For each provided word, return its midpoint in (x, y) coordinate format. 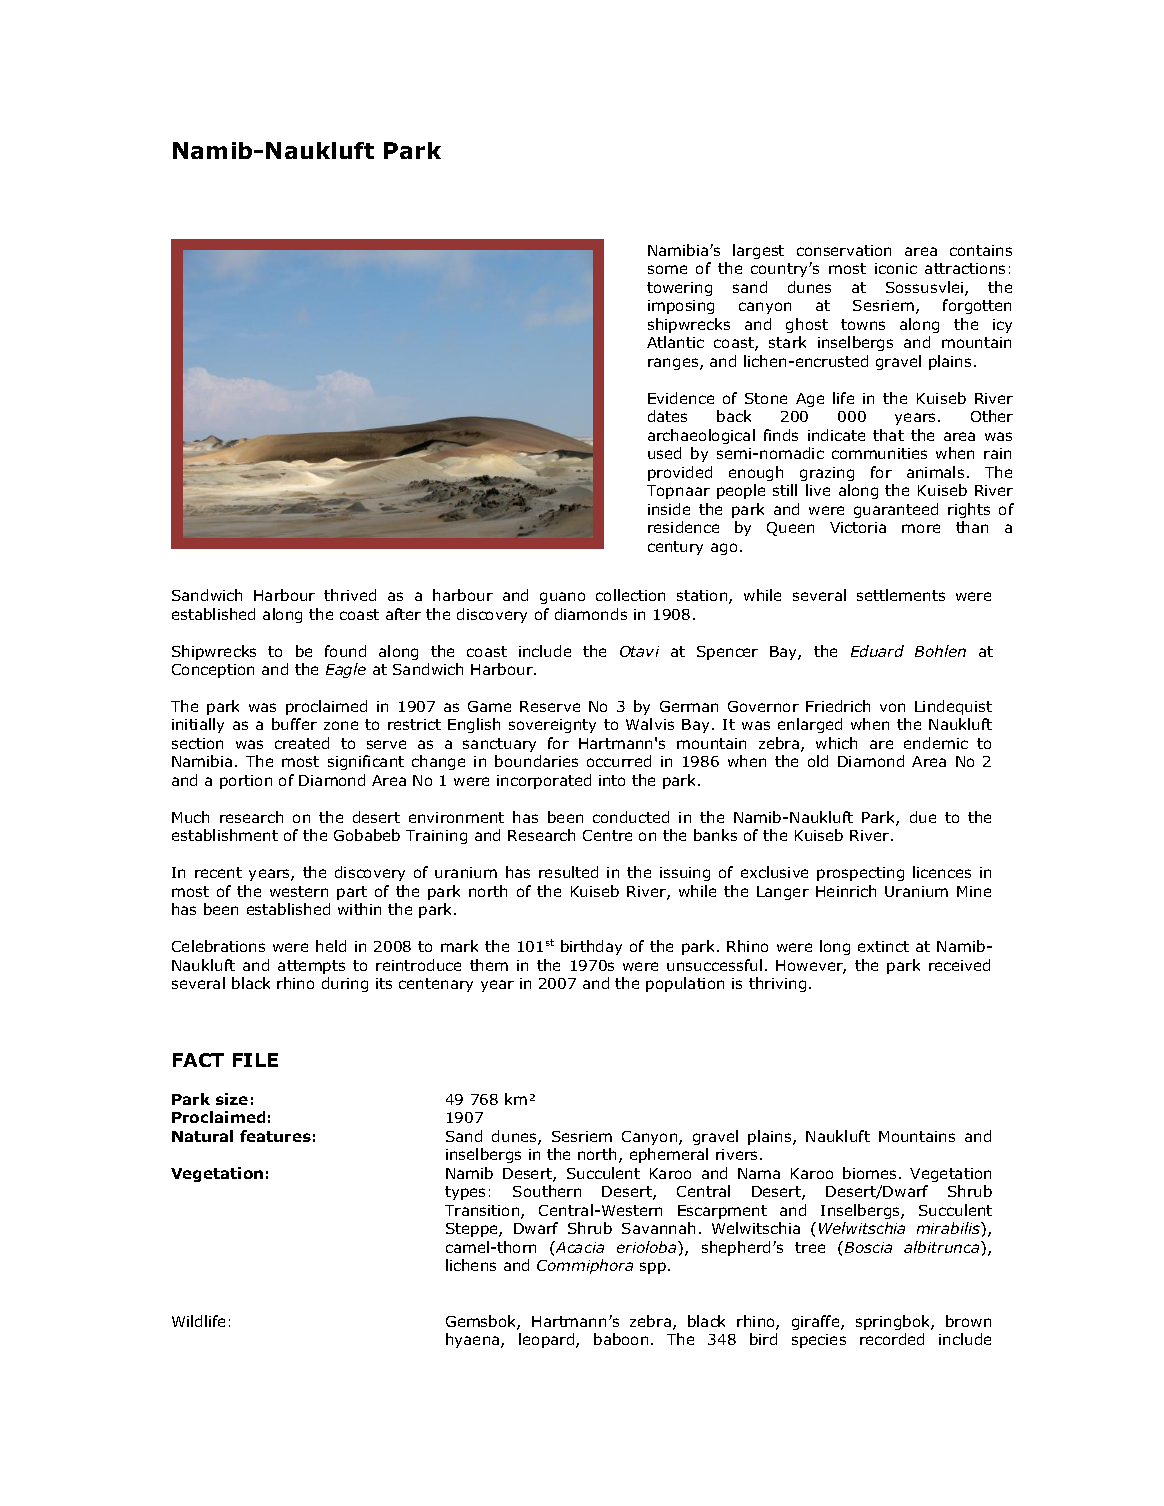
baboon (621, 1339)
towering (679, 289)
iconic (896, 268)
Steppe (473, 1230)
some (667, 269)
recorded (892, 1339)
